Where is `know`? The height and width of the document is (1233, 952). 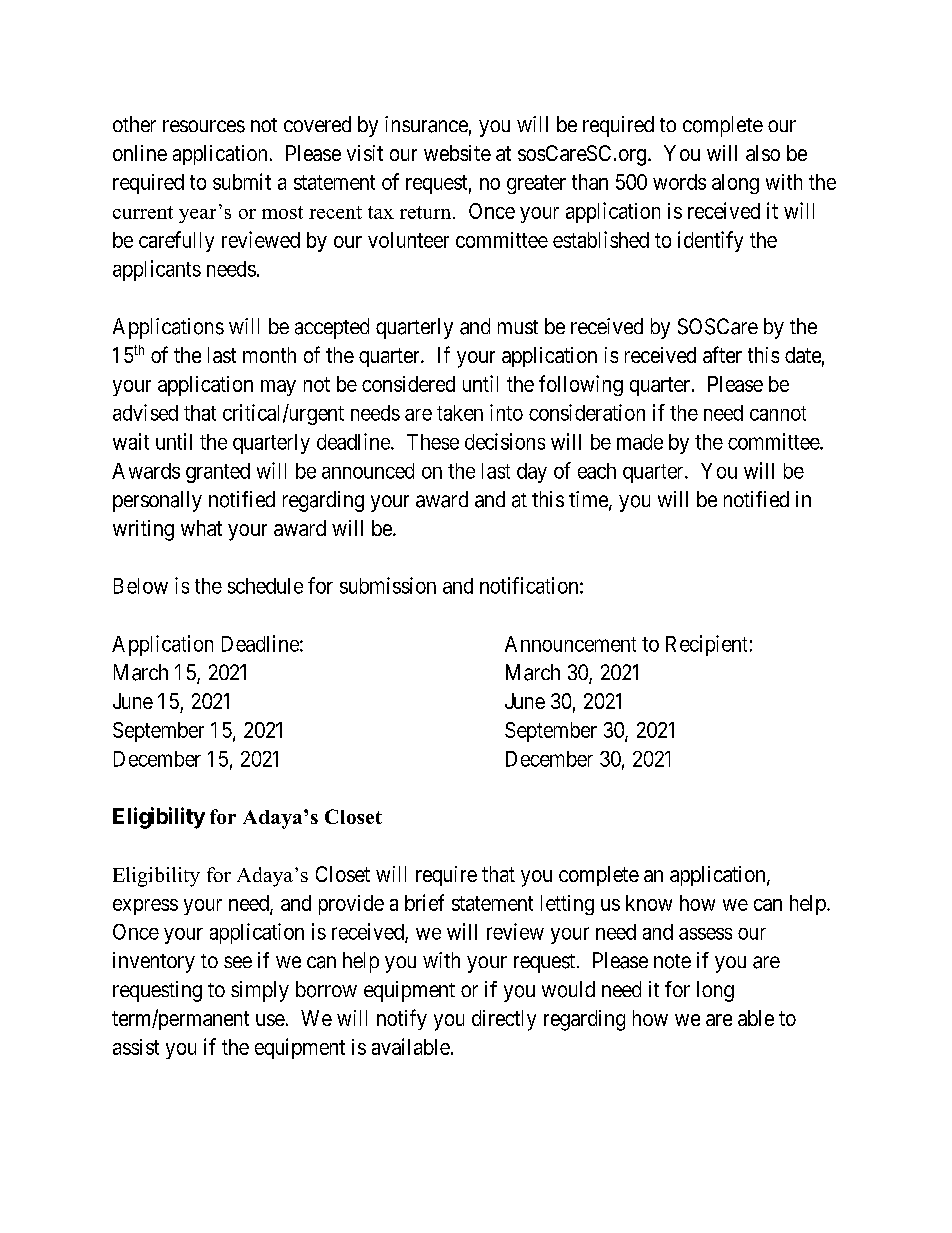 know is located at coordinates (649, 903).
